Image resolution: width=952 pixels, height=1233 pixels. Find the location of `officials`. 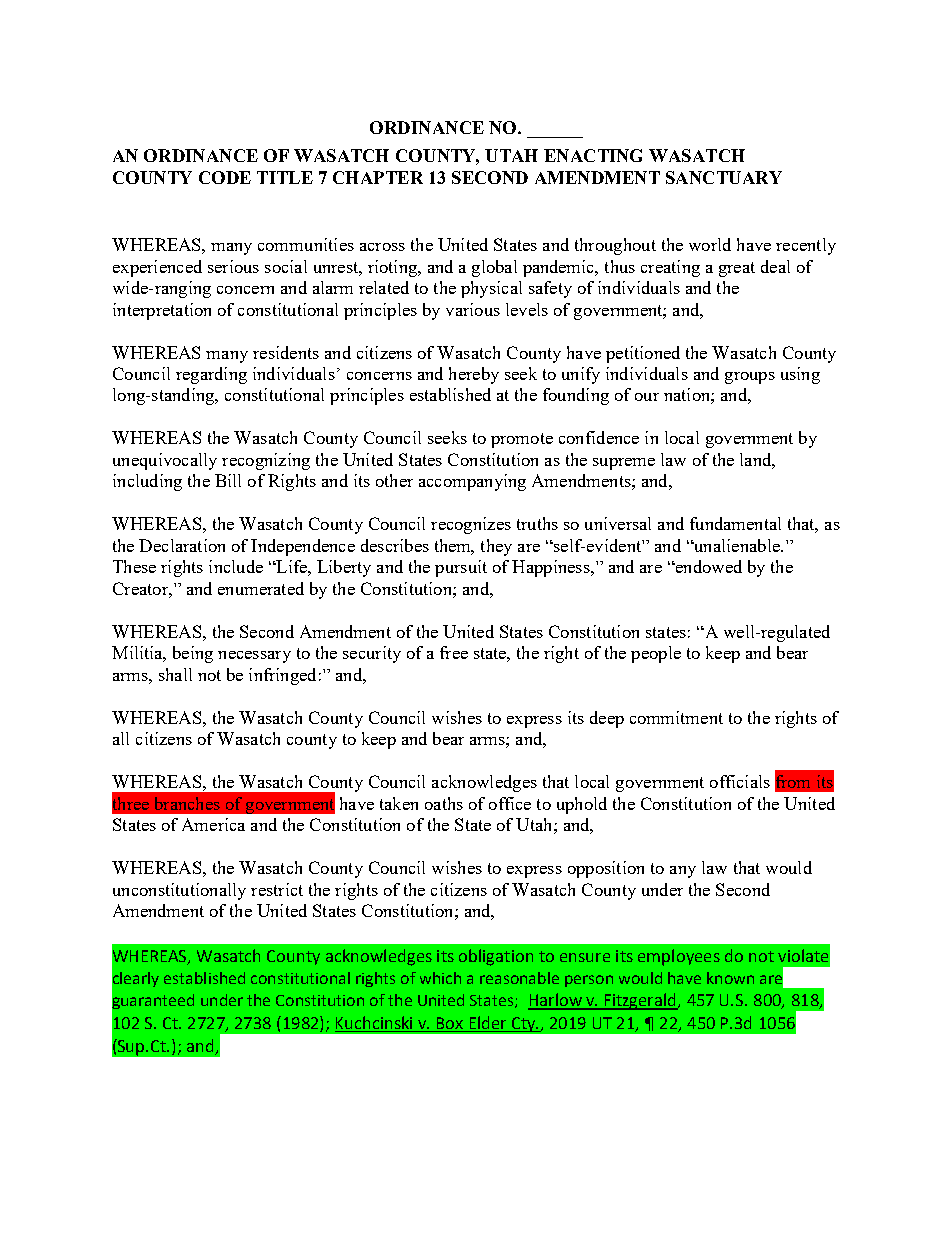

officials is located at coordinates (740, 781).
